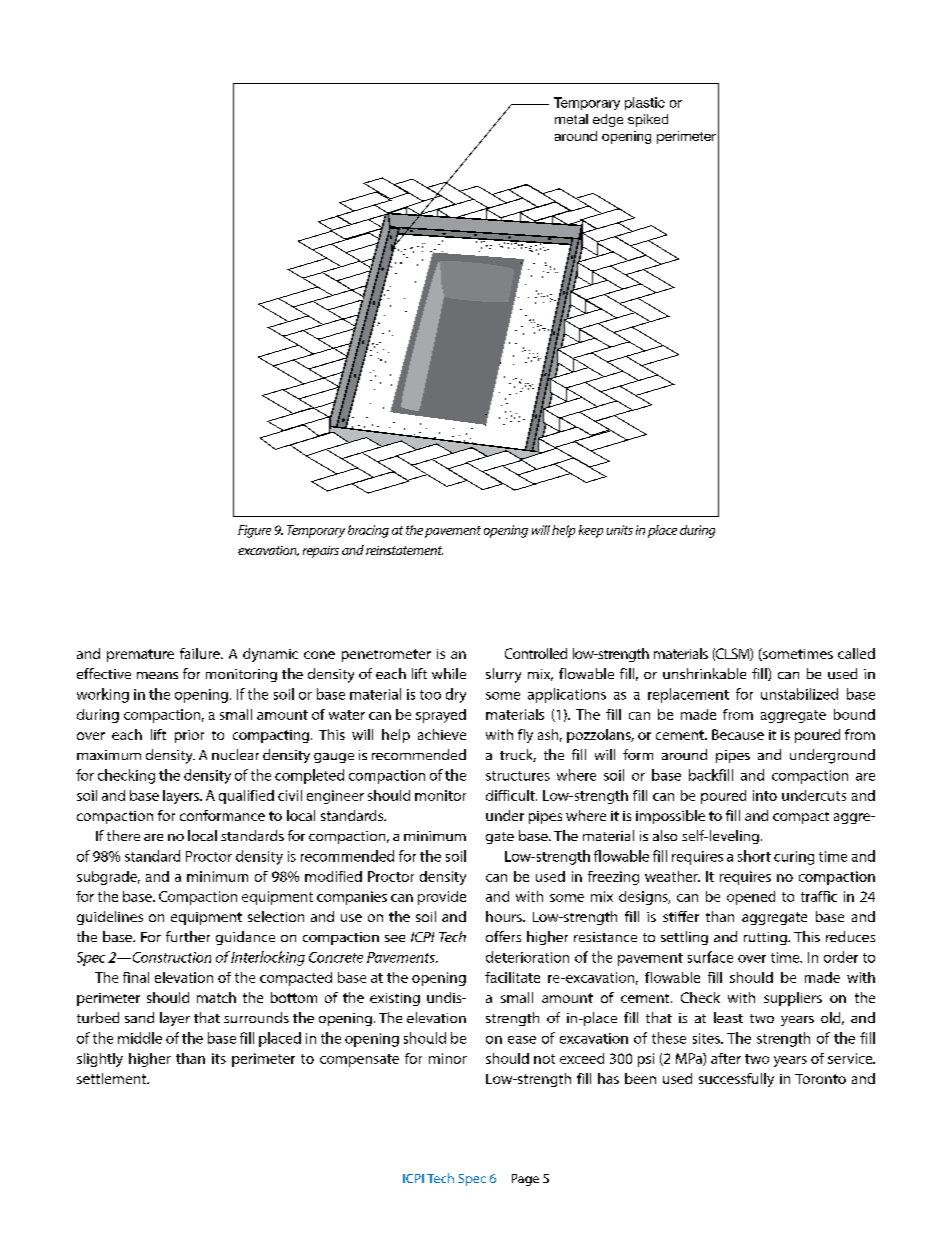 The width and height of the image is (952, 1233). What do you see at coordinates (189, 736) in the image?
I see `prior` at bounding box center [189, 736].
